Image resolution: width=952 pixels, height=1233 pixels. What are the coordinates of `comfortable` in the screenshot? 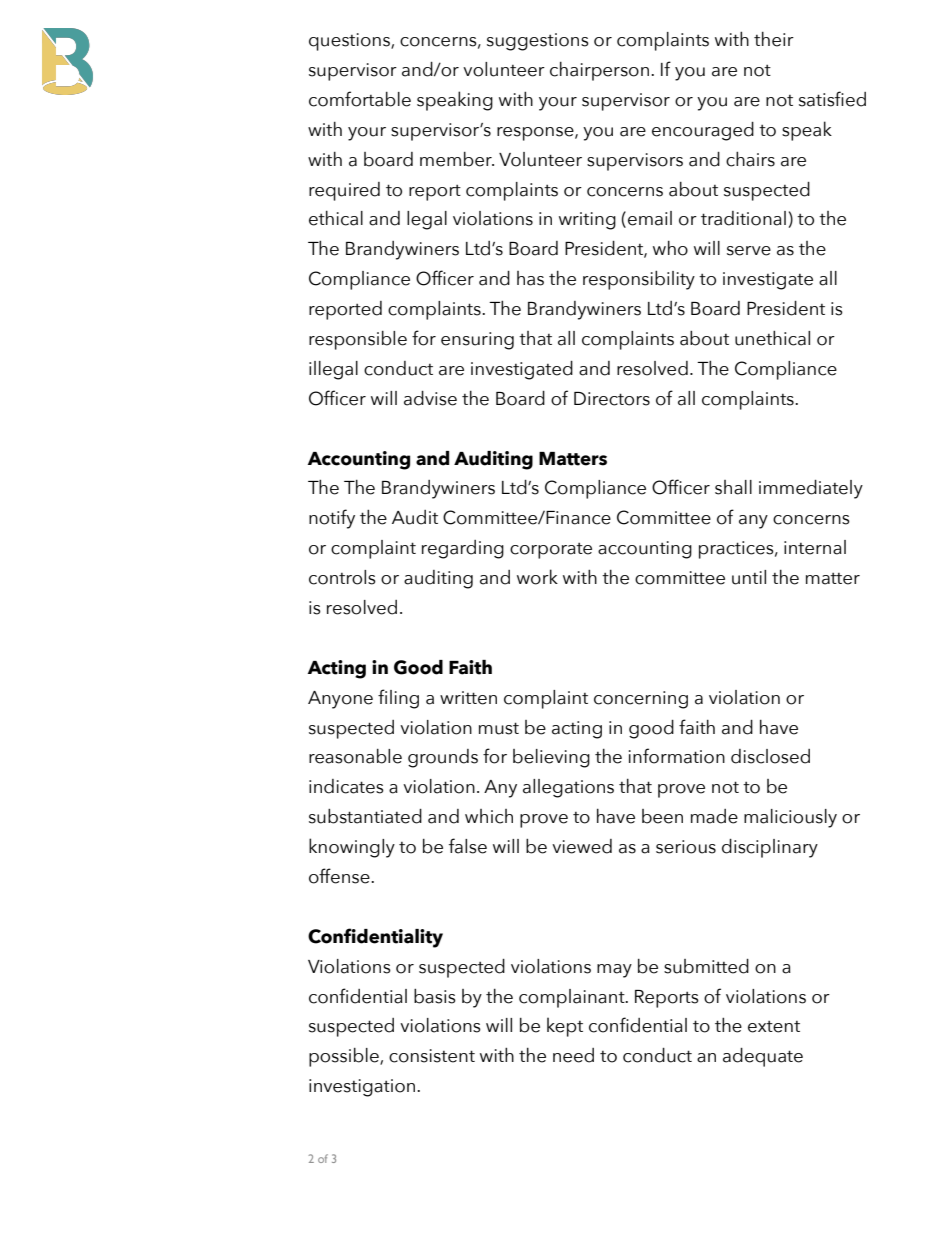 It's located at (360, 99).
